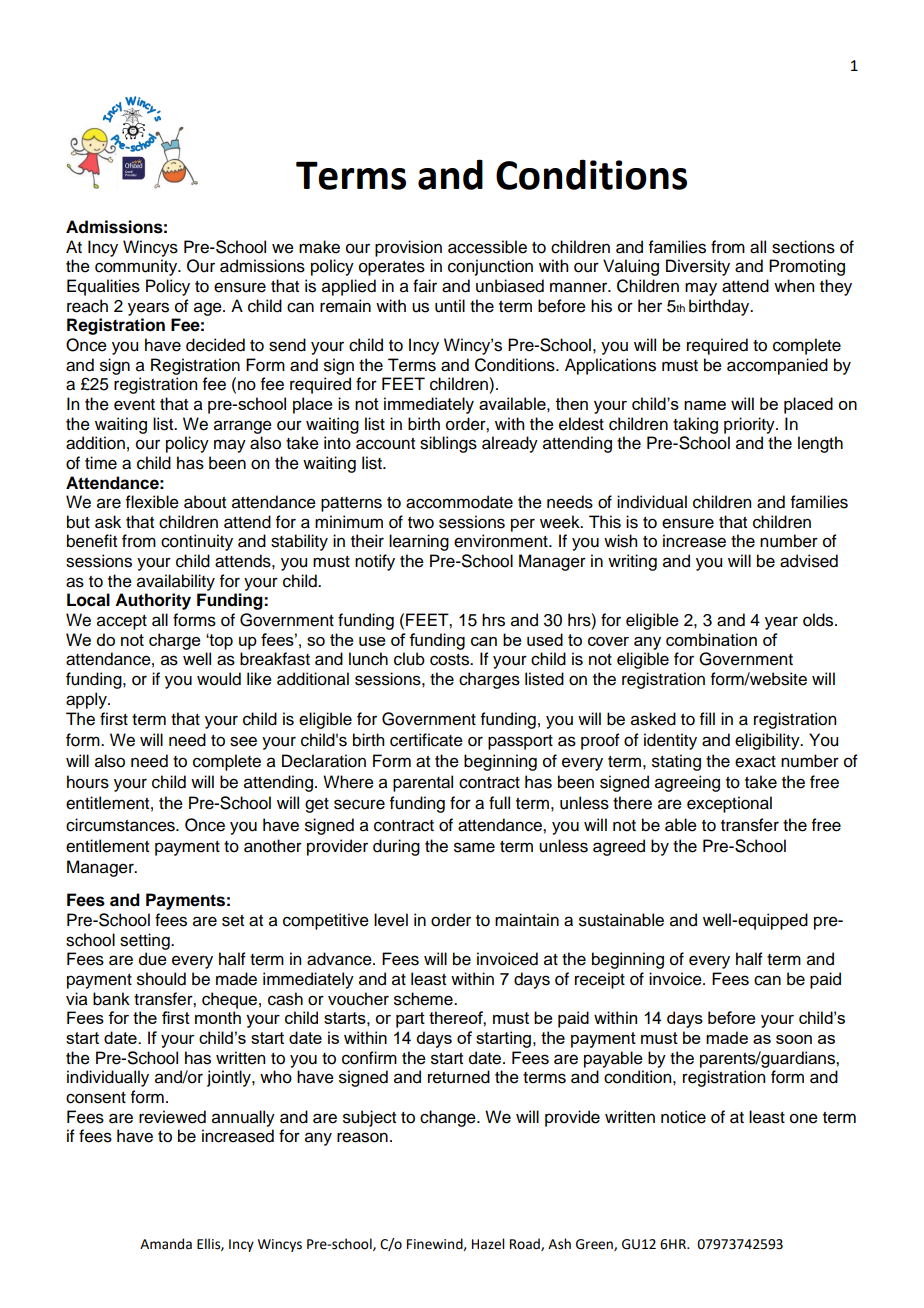  Describe the element at coordinates (488, 1244) in the page. I see `Hazel` at that location.
